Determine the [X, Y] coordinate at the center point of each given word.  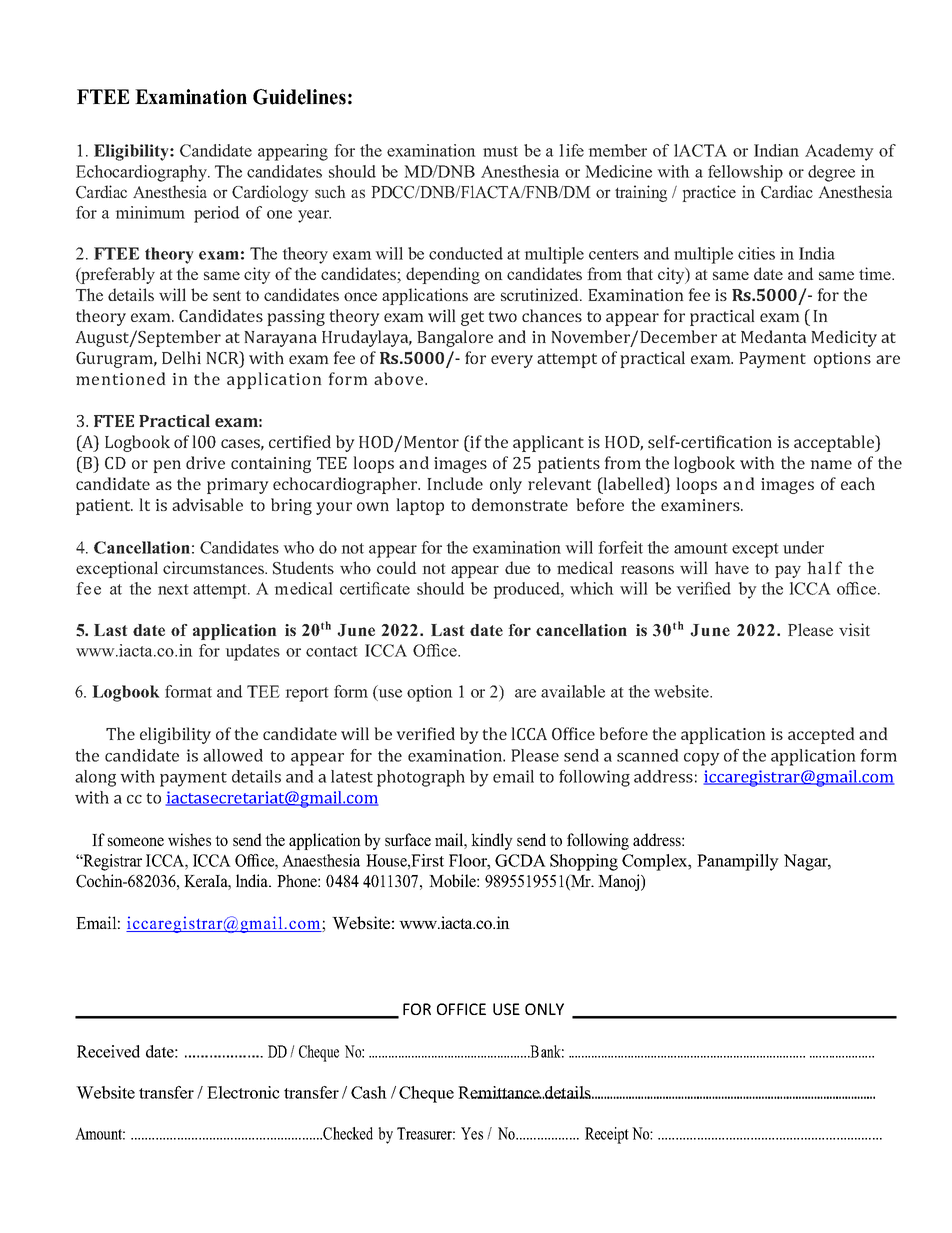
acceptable [835, 443]
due [517, 567]
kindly [492, 841]
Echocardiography [142, 173]
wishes [189, 839]
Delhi [181, 357]
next [173, 589]
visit [854, 629]
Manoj [620, 882]
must [500, 151]
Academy [839, 152]
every [512, 361]
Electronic [243, 1092]
